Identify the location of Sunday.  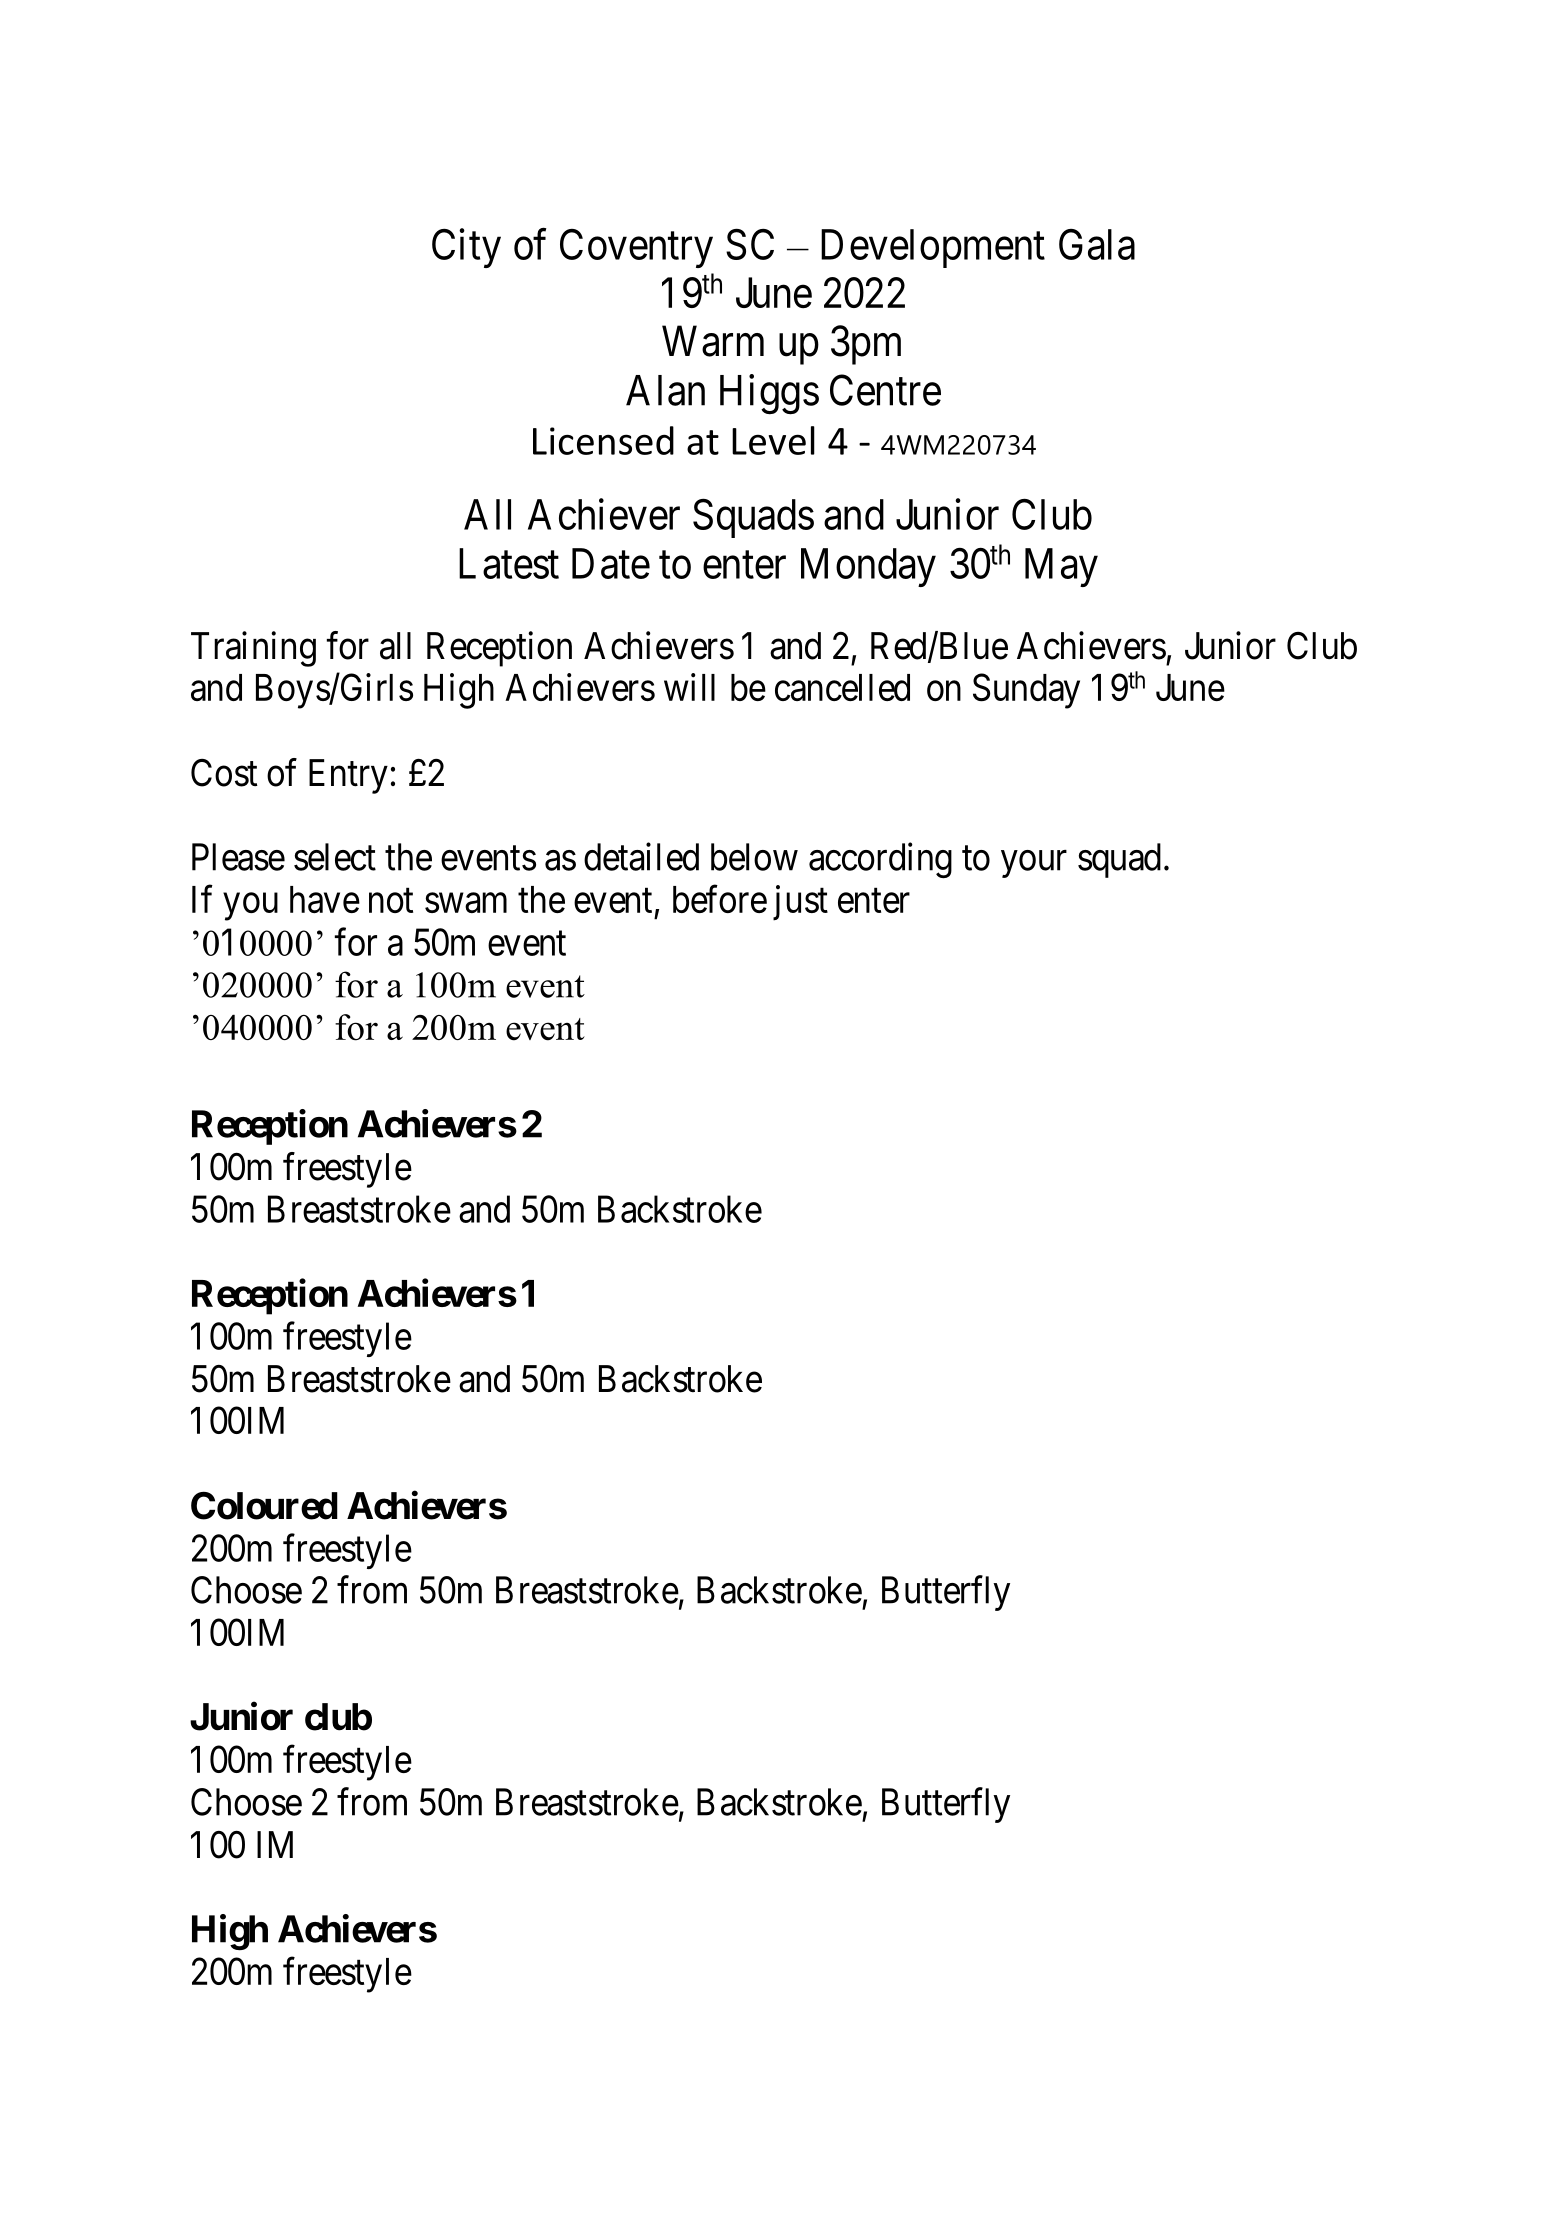
(1026, 691).
